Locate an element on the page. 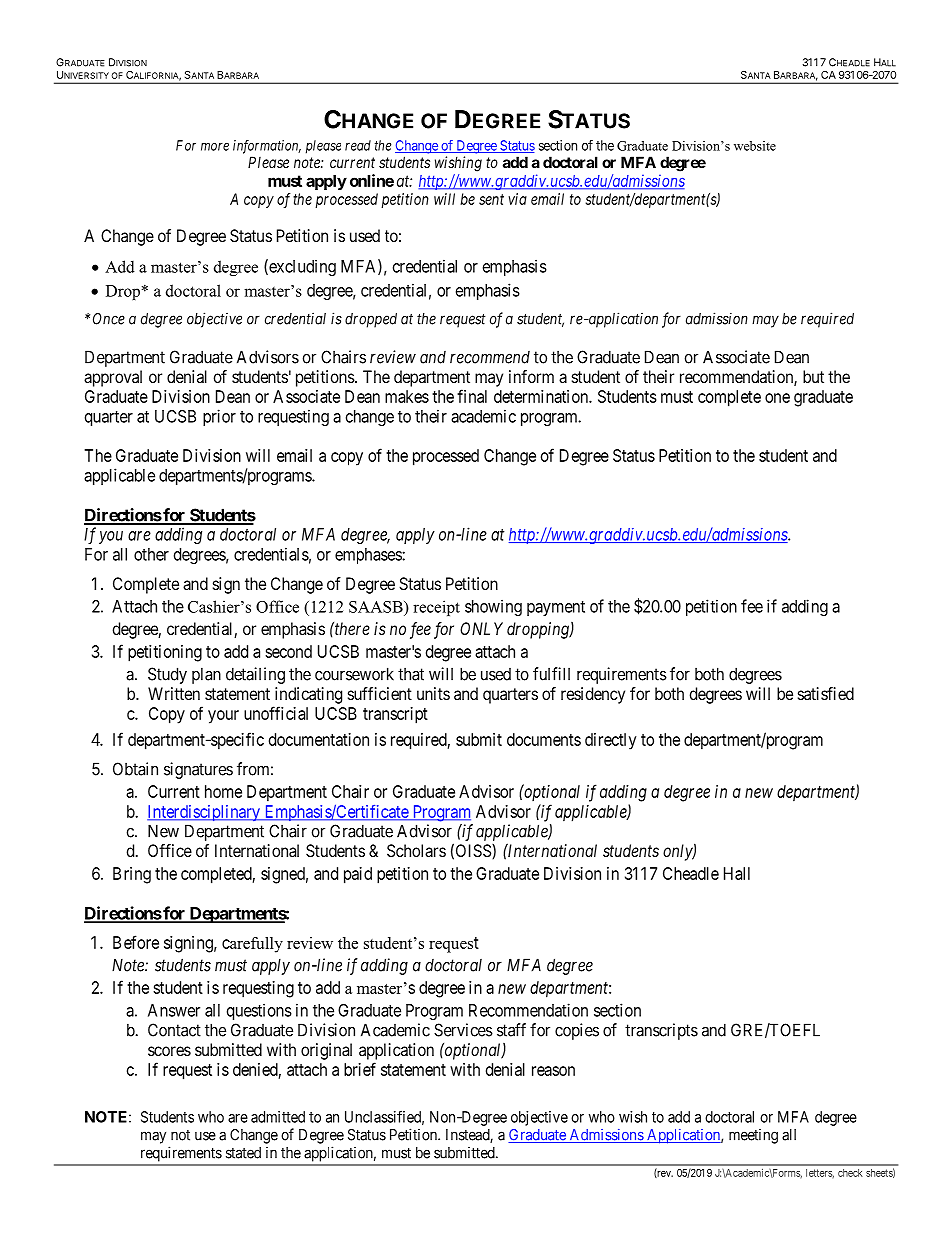 The image size is (952, 1233). more is located at coordinates (215, 146).
